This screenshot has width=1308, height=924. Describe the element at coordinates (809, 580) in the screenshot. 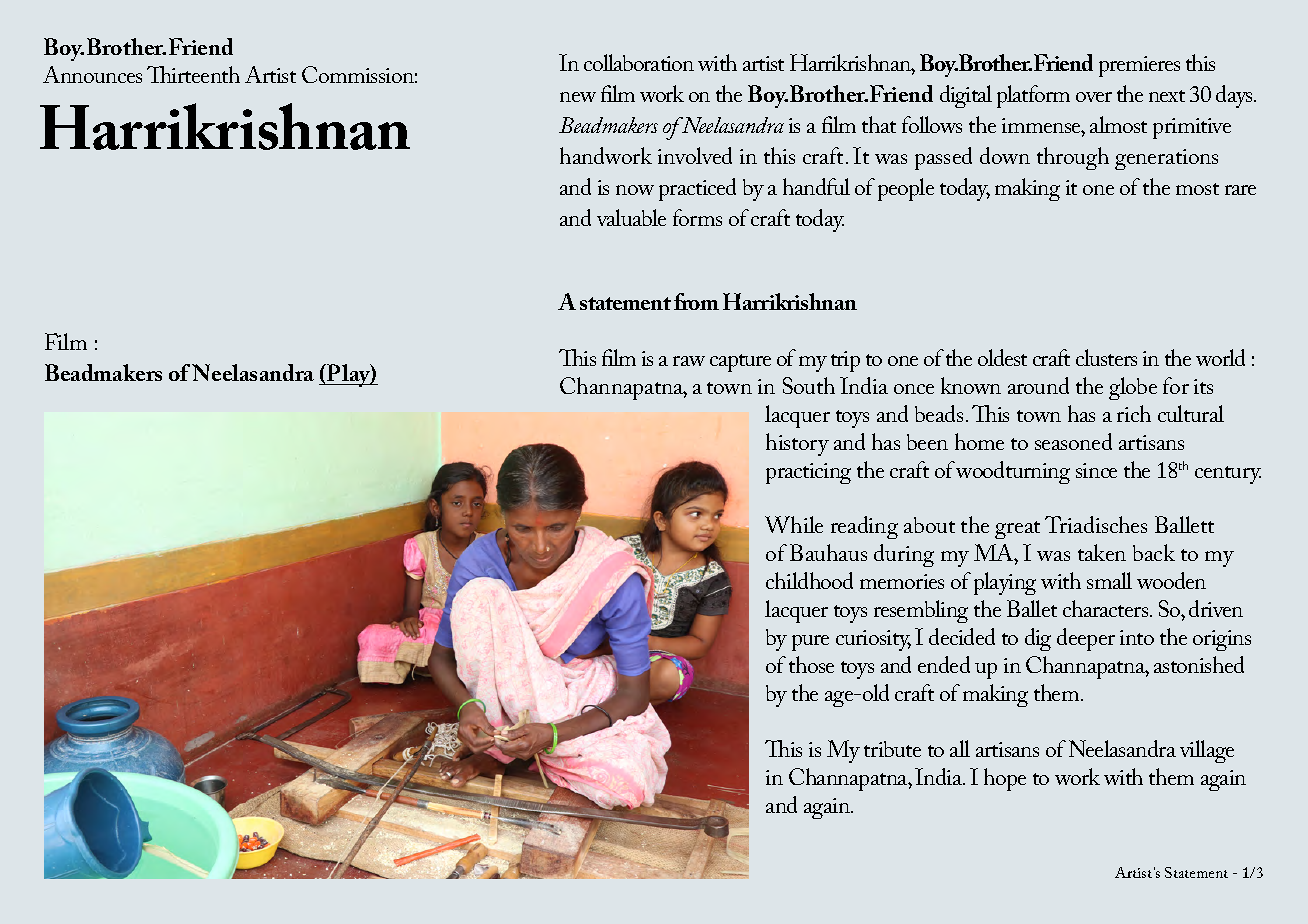

I see `childhood` at that location.
